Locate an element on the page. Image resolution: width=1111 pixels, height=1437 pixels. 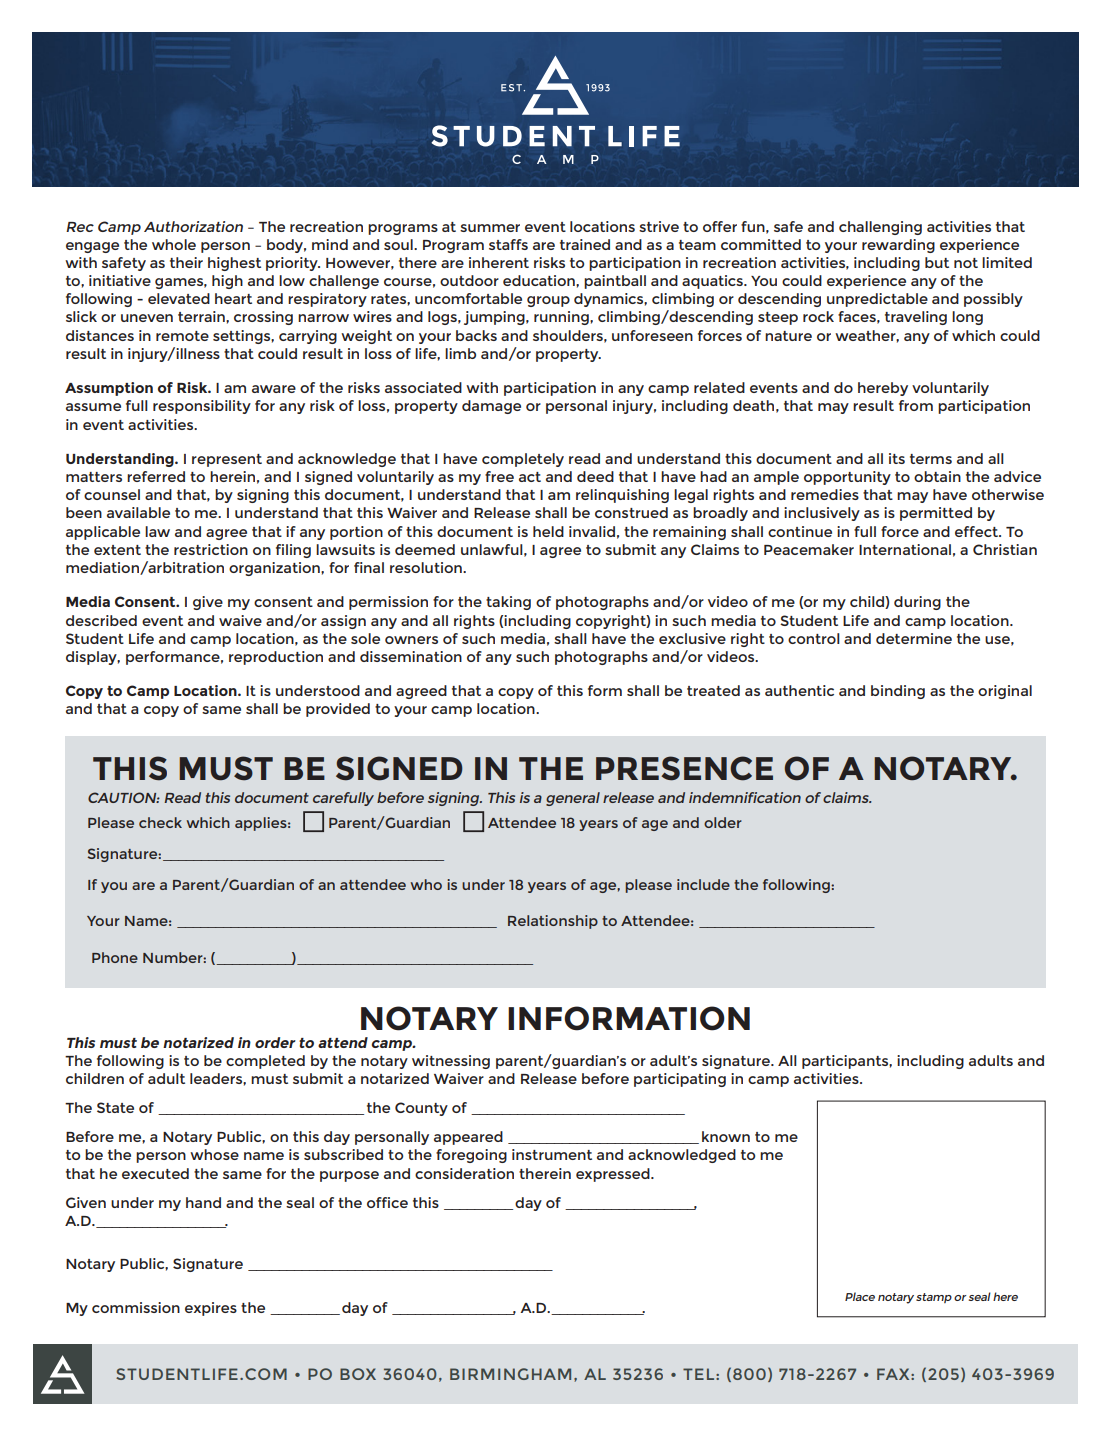
BIRMINGHAM is located at coordinates (510, 1374).
